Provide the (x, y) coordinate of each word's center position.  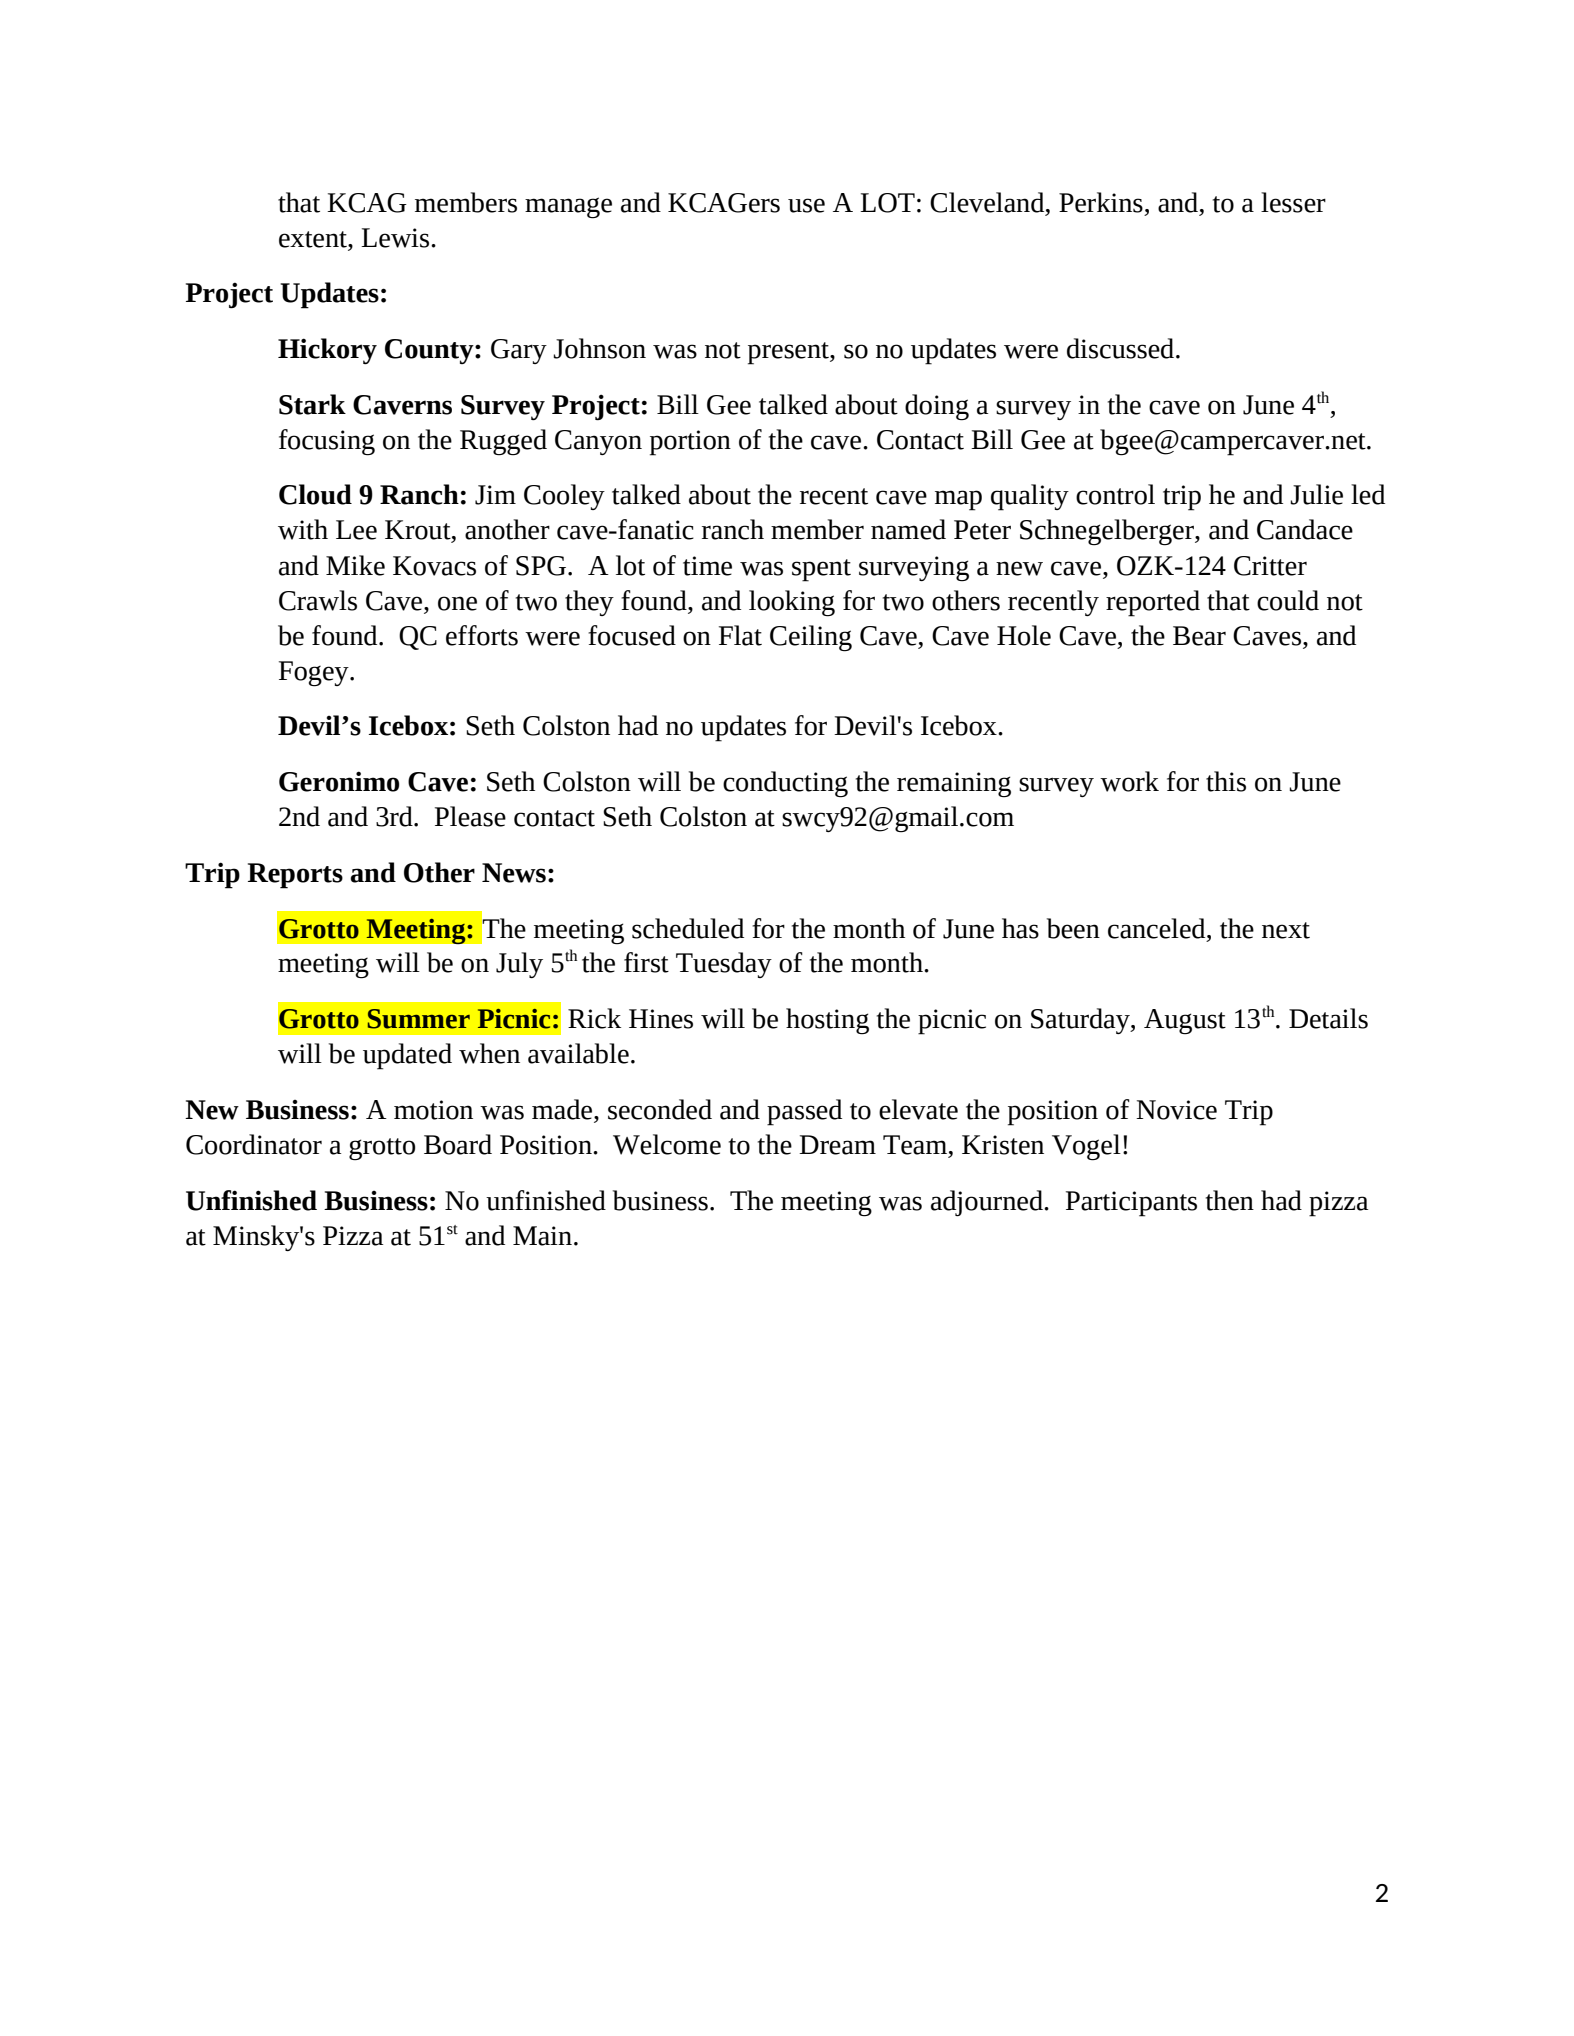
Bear (1199, 636)
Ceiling (811, 638)
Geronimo (339, 781)
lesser (1293, 202)
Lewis (396, 238)
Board (458, 1144)
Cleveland (988, 202)
